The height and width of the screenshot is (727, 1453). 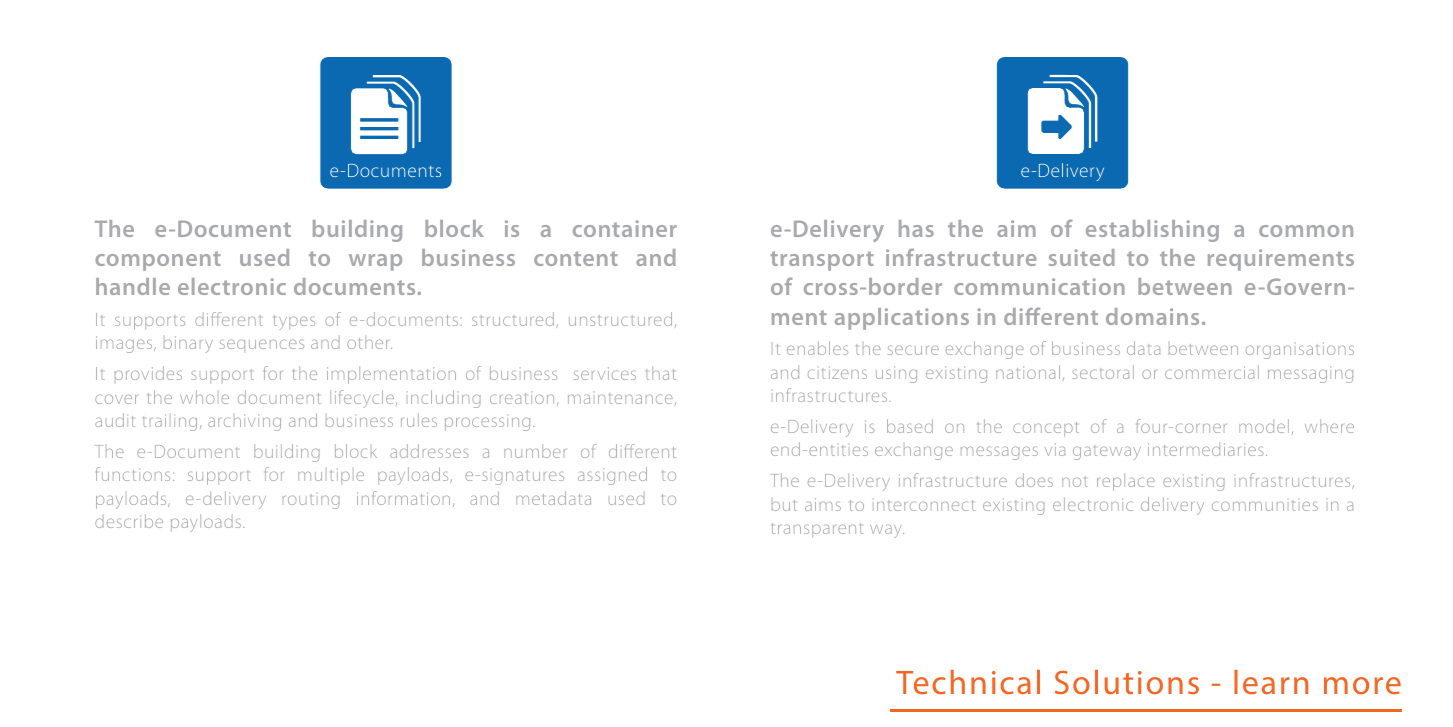 What do you see at coordinates (129, 521) in the screenshot?
I see `describe` at bounding box center [129, 521].
